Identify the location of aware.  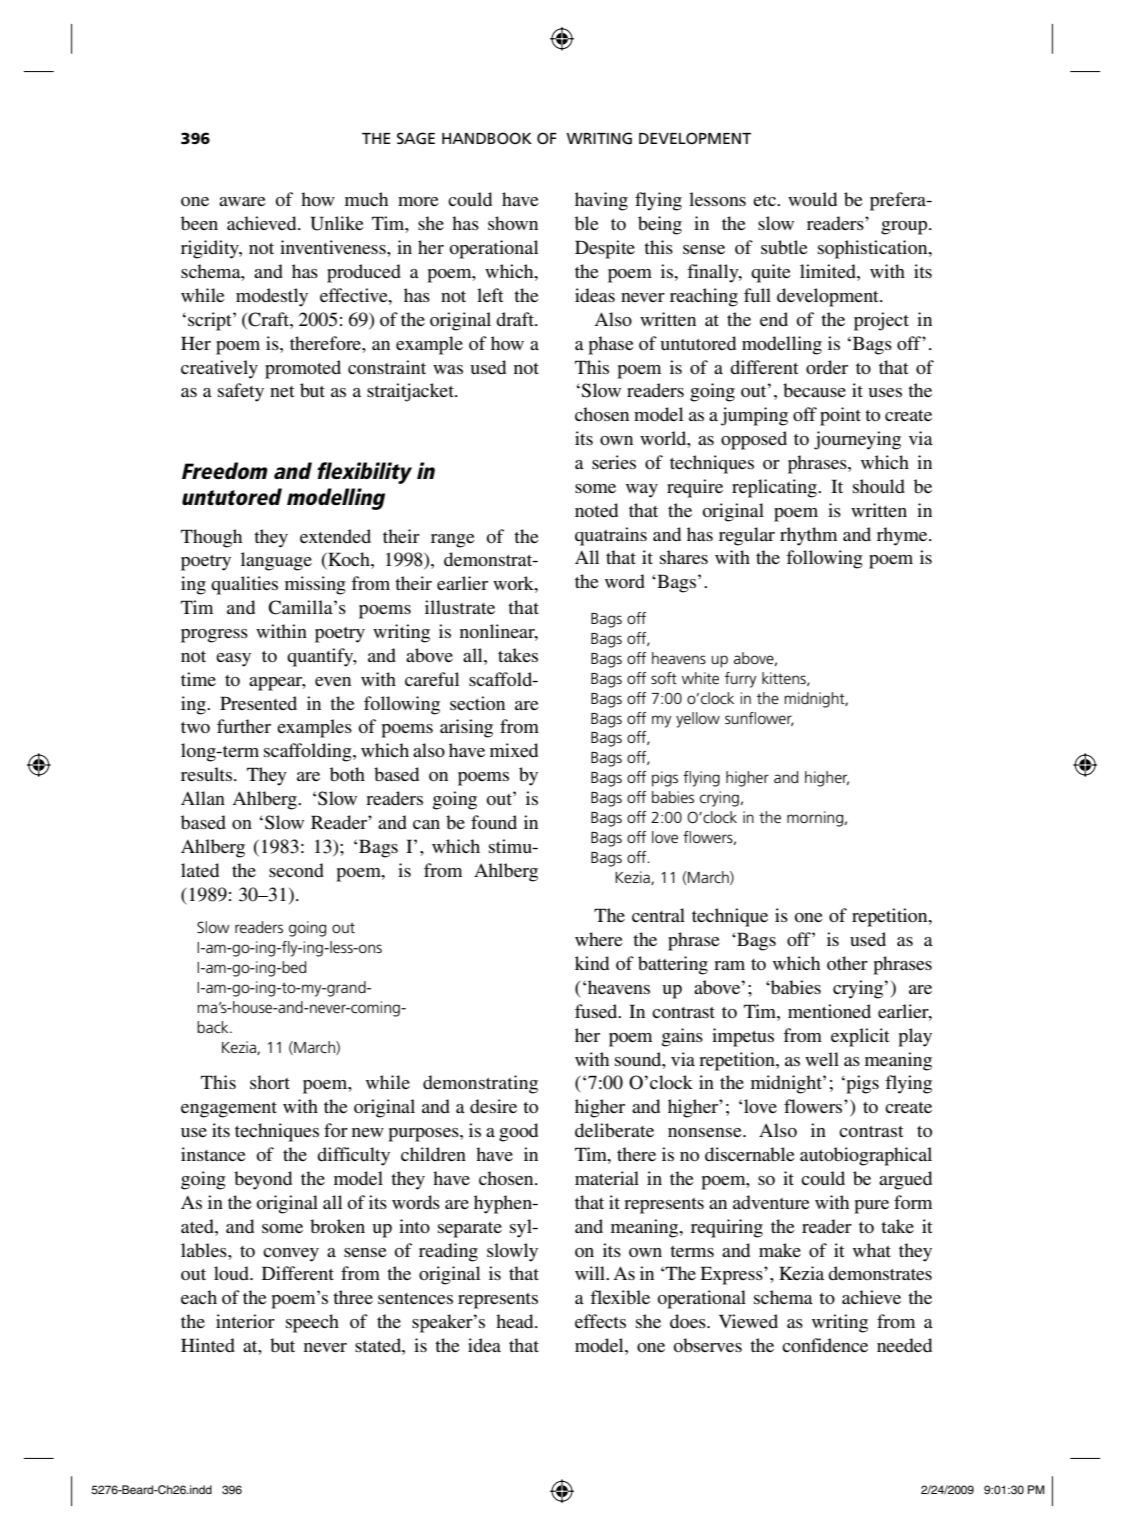
(242, 201).
